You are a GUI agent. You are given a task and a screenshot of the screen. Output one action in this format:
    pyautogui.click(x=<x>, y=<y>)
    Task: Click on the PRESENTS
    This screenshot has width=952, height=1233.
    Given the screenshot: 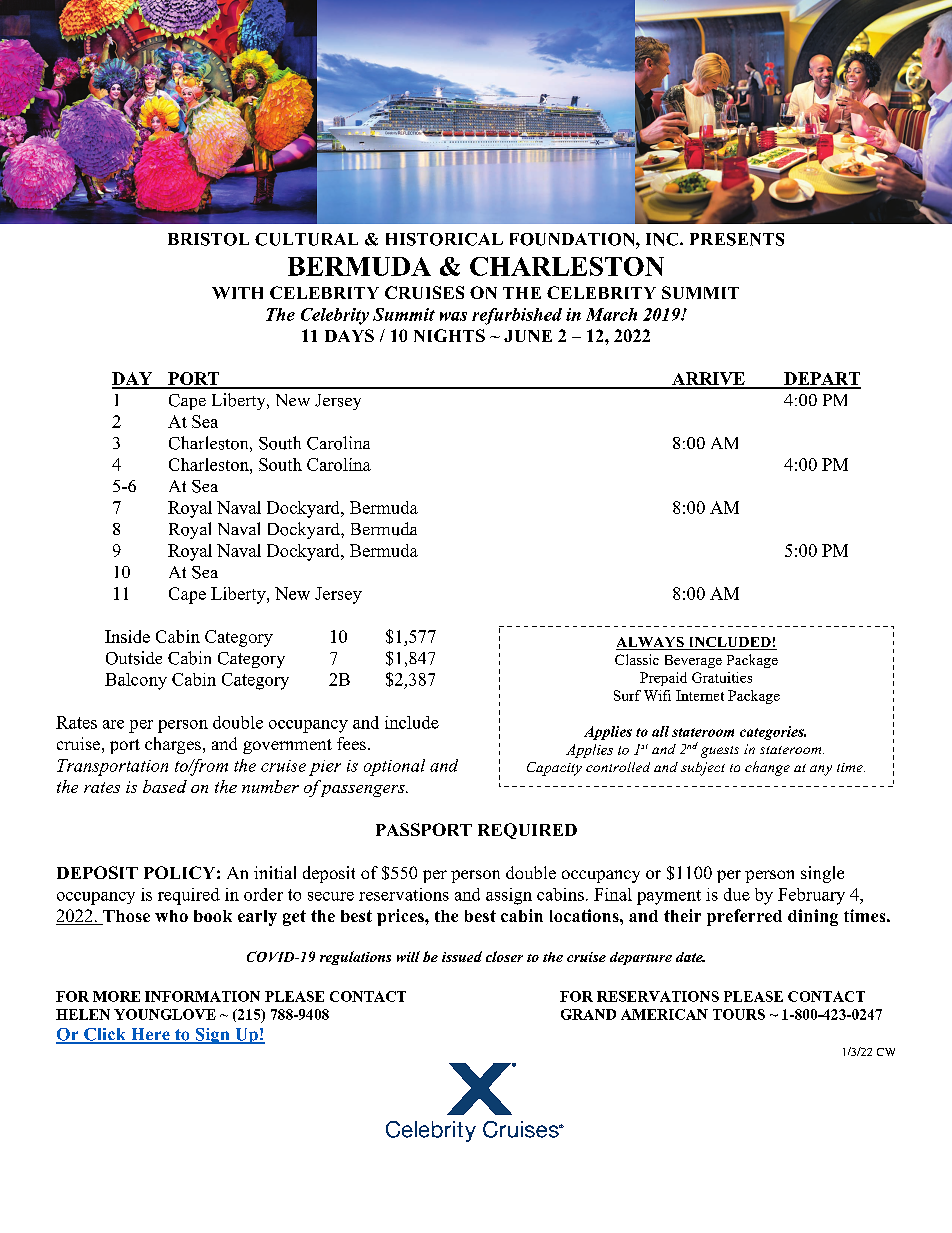 What is the action you would take?
    pyautogui.click(x=737, y=239)
